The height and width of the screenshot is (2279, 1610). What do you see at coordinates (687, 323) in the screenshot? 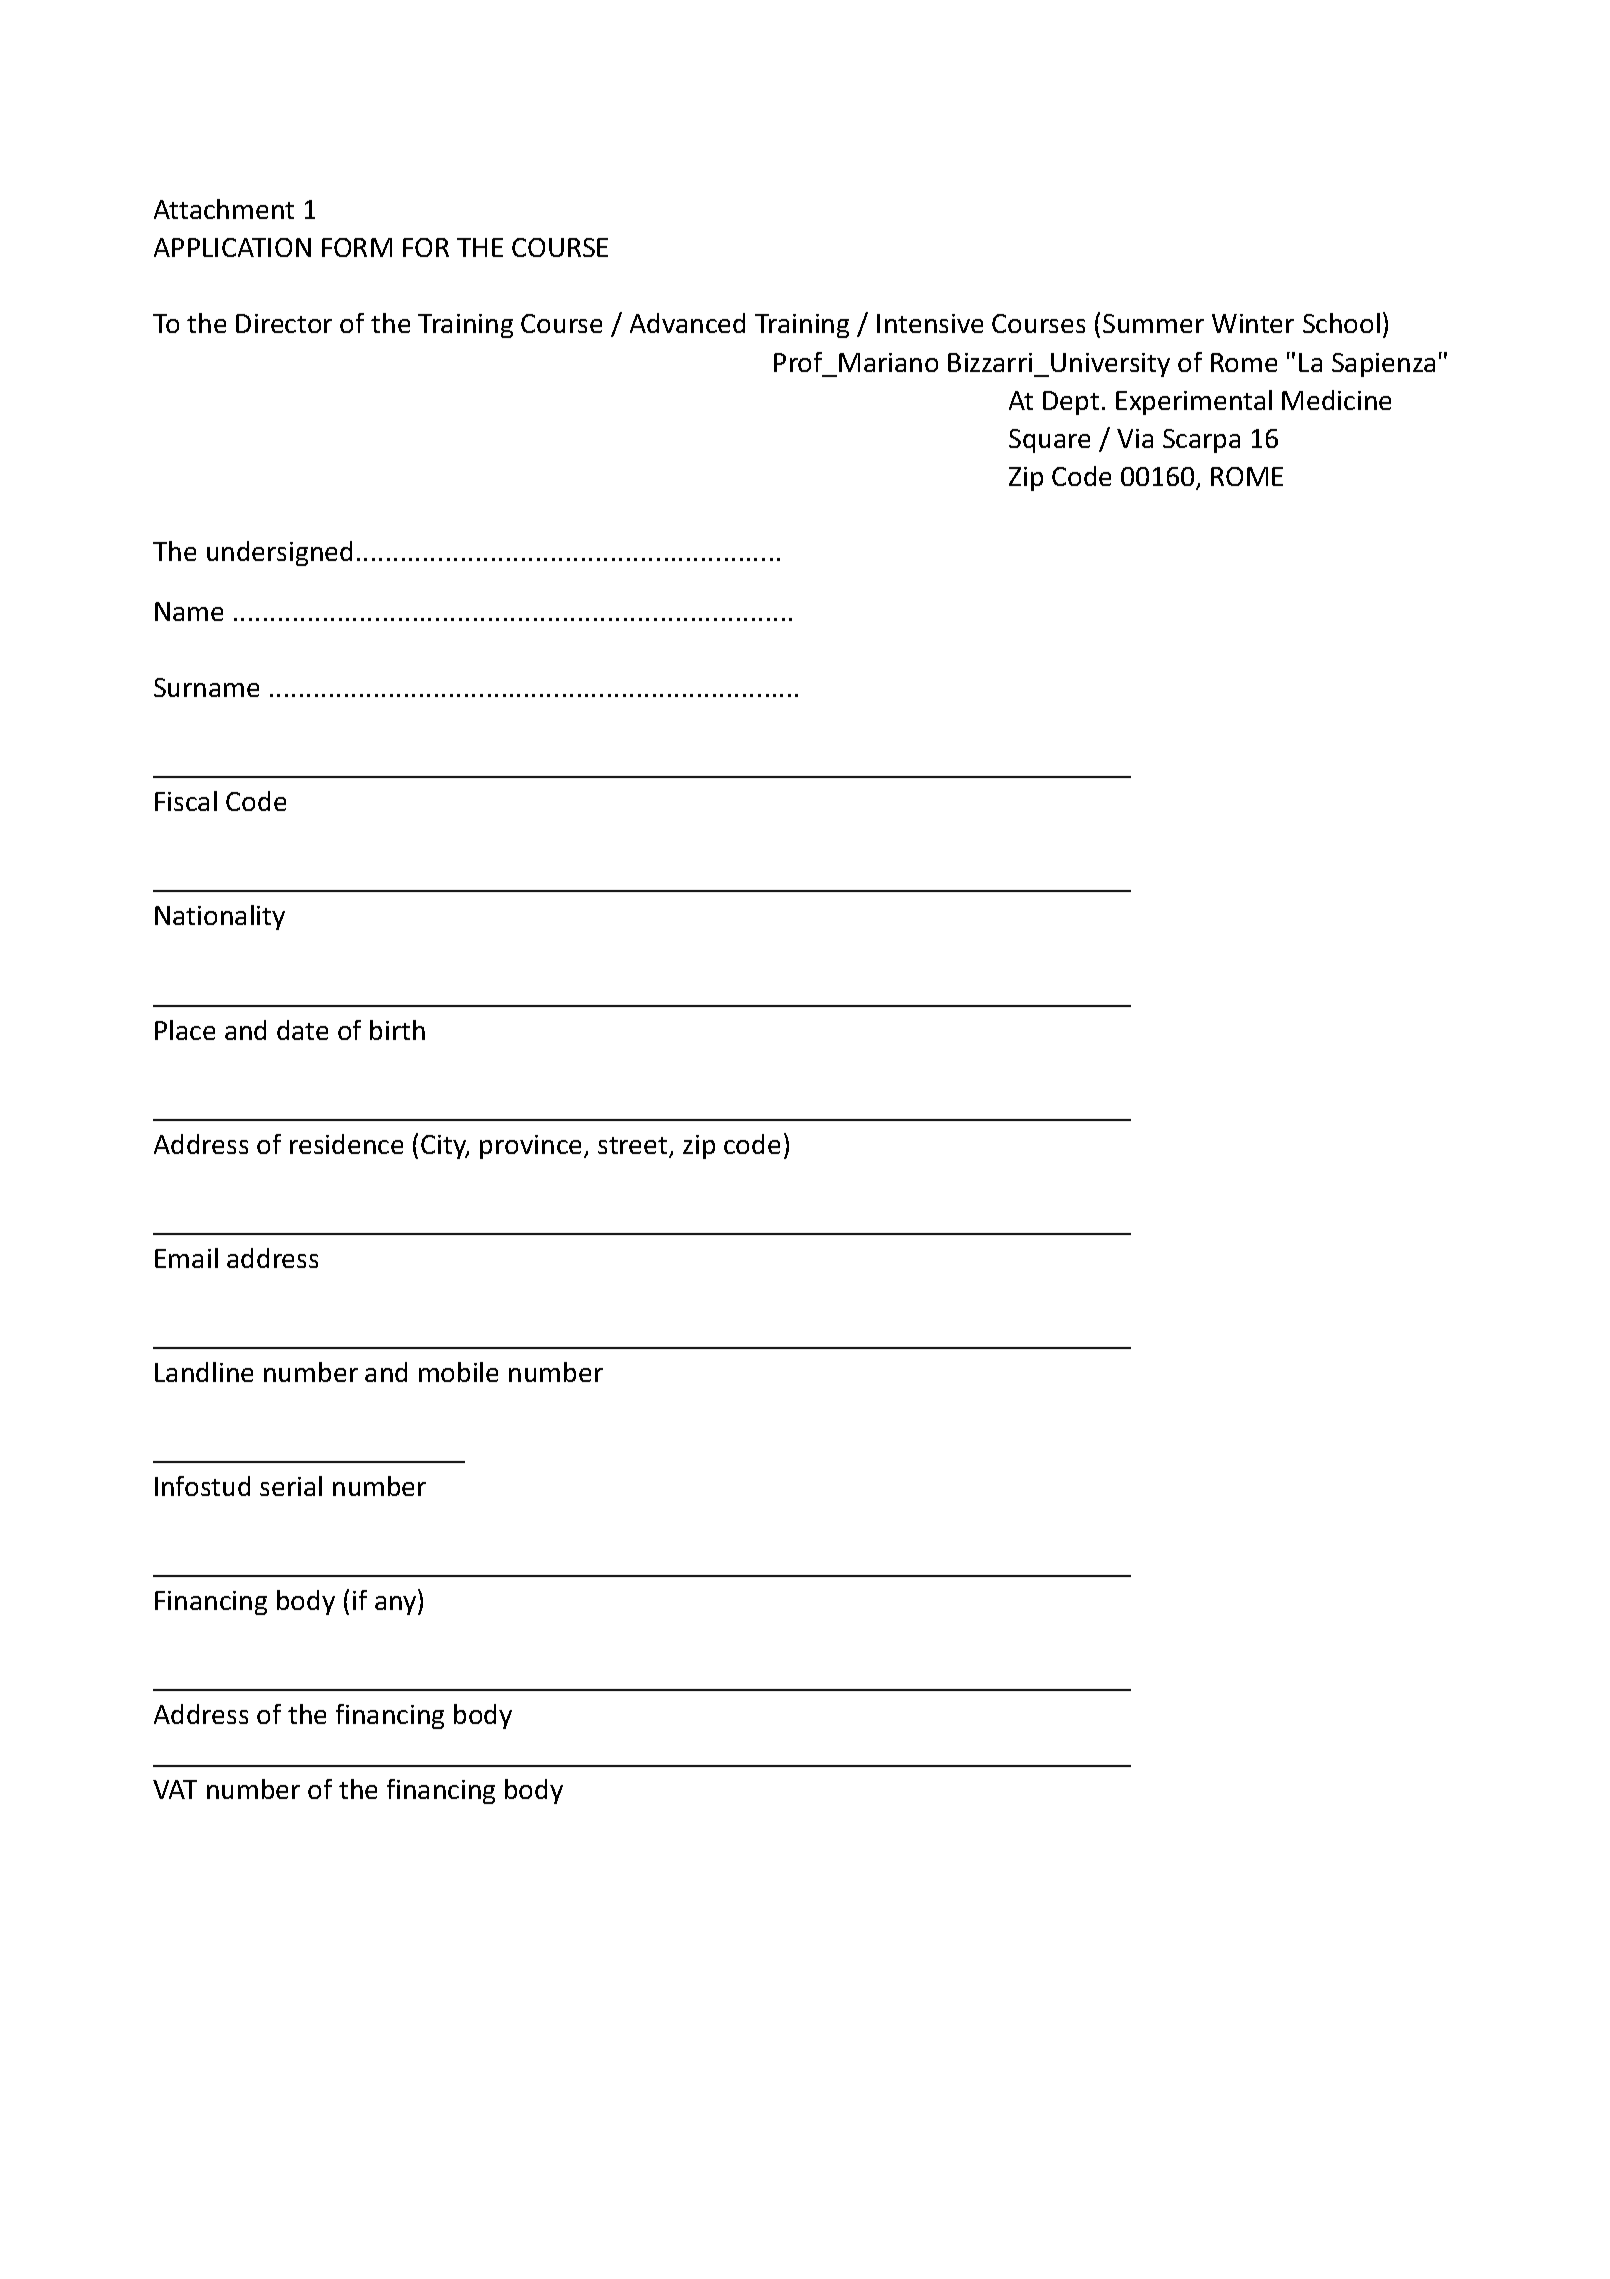
I see `Advanced` at bounding box center [687, 323].
